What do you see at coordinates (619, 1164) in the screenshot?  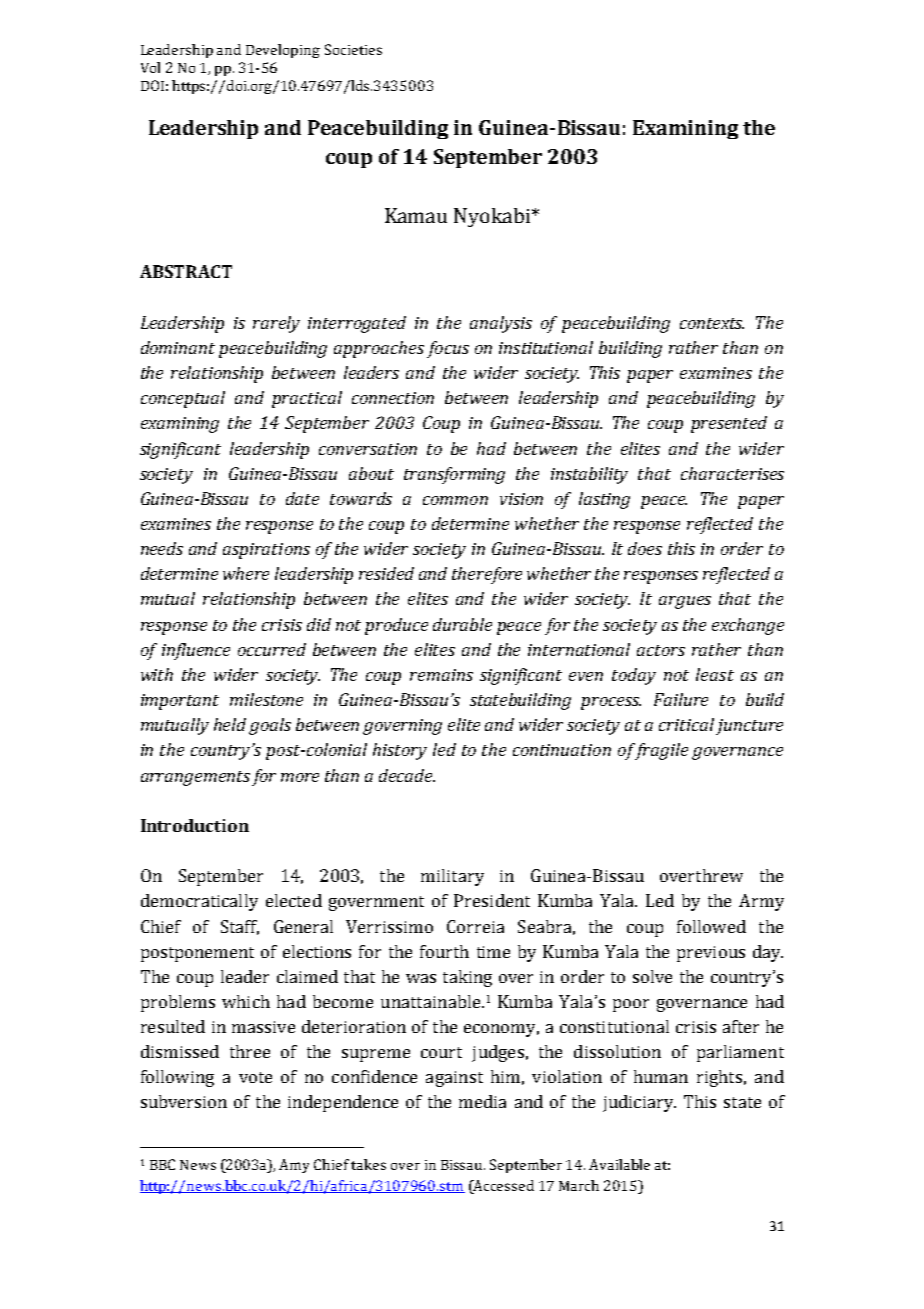 I see `Available` at bounding box center [619, 1164].
